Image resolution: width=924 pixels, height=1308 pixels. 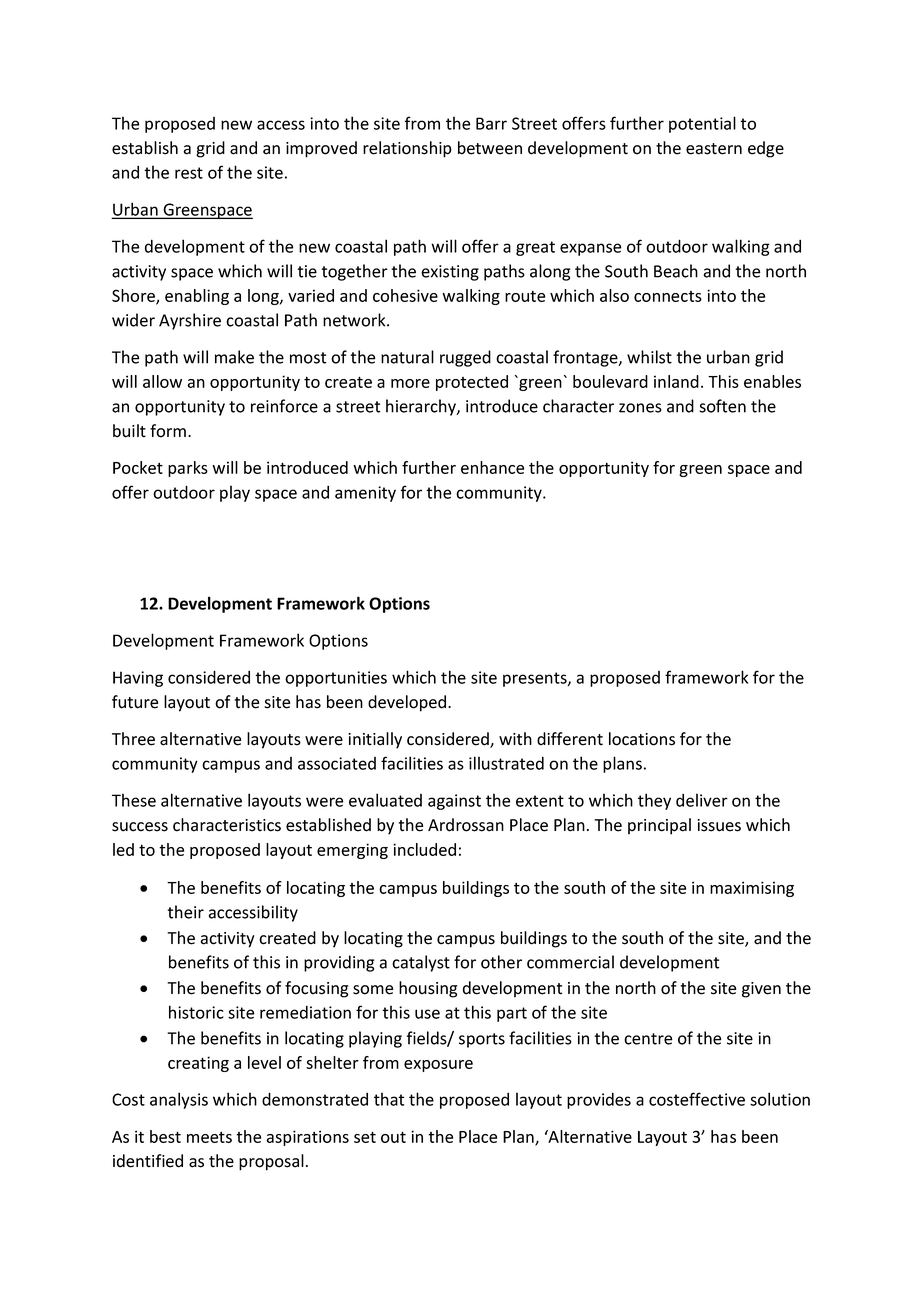 What do you see at coordinates (389, 1099) in the screenshot?
I see `that` at bounding box center [389, 1099].
